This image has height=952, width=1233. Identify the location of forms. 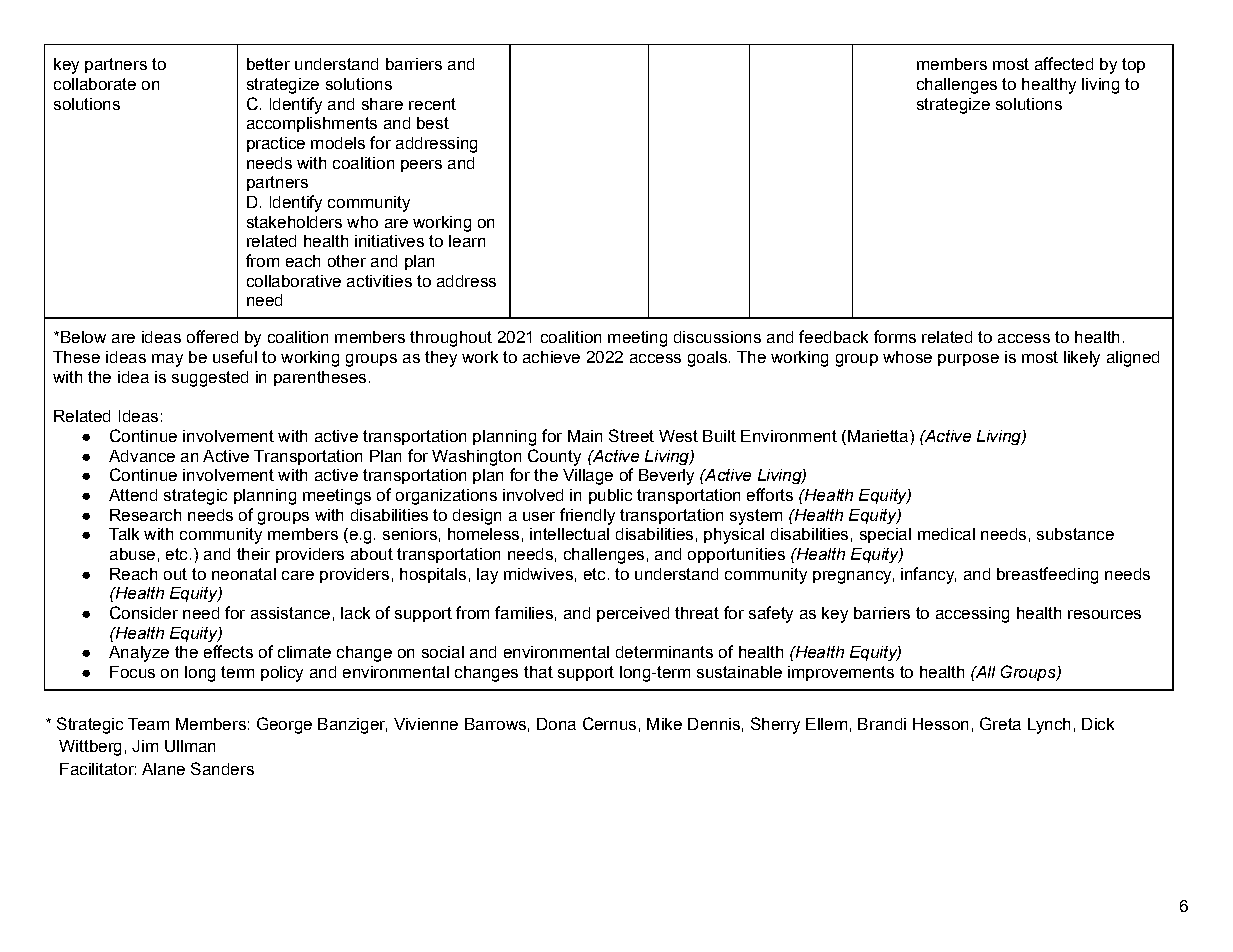
(895, 336).
